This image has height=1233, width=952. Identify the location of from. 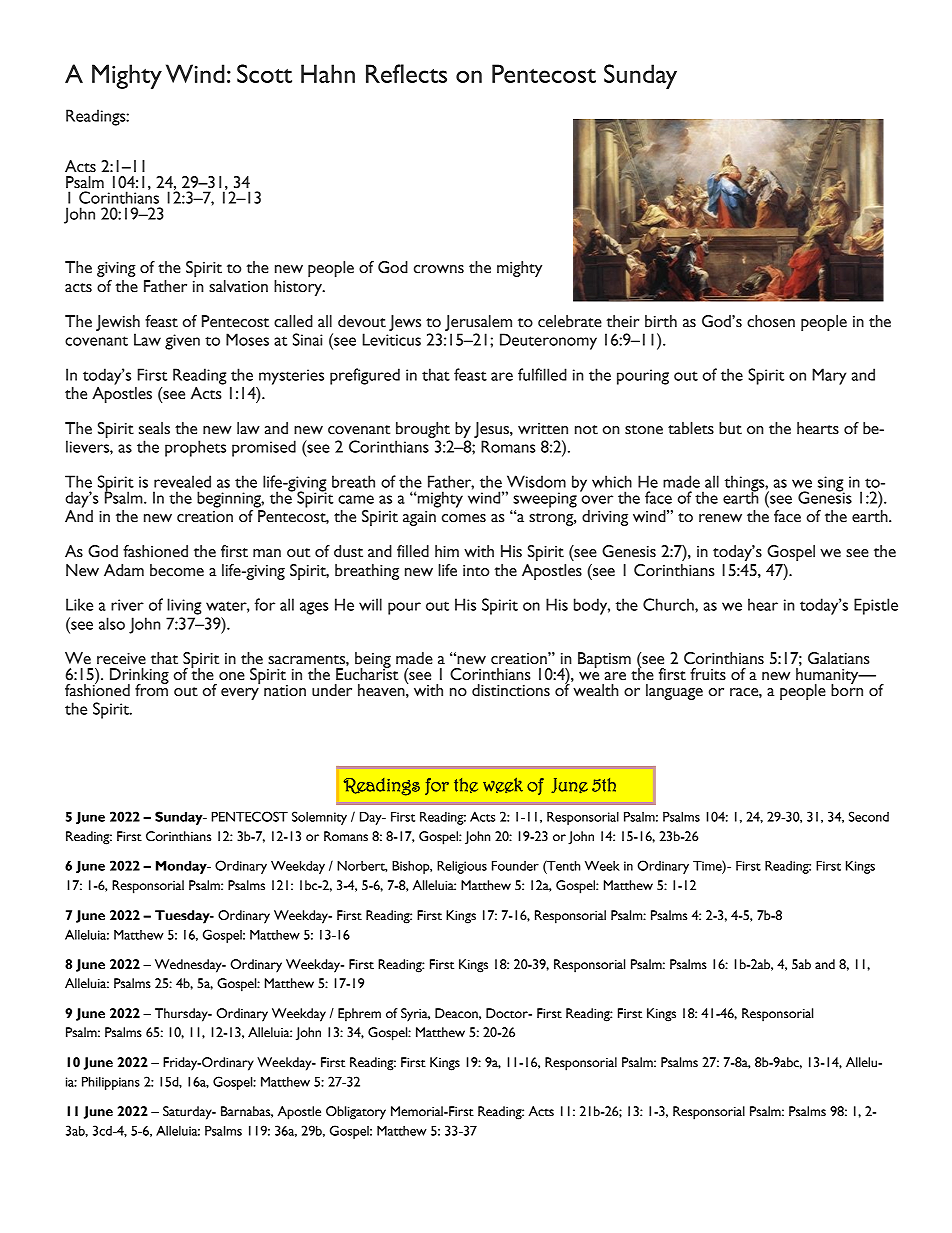
(152, 689).
